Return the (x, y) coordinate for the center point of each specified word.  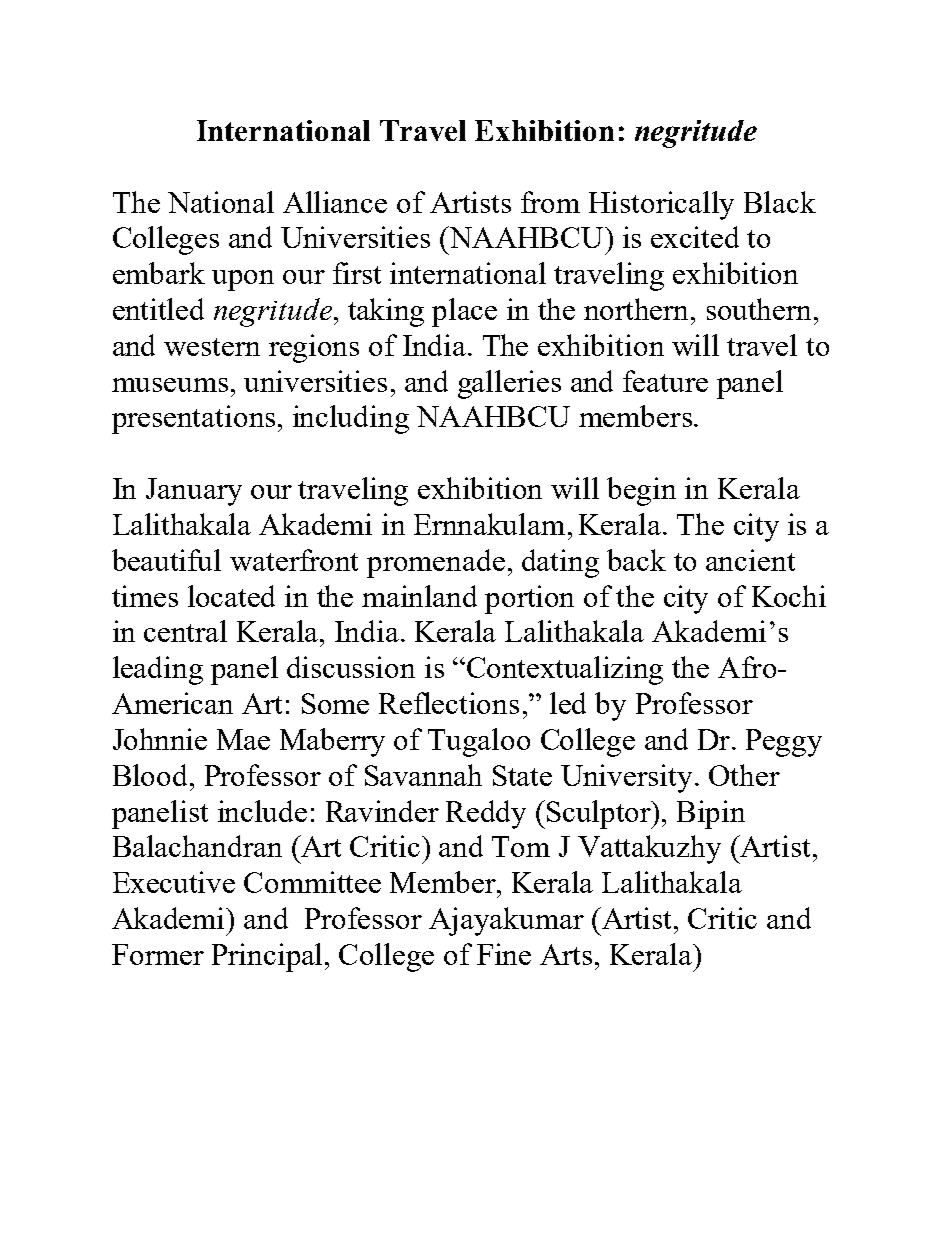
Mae (243, 739)
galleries (509, 384)
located (231, 596)
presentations (193, 419)
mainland (419, 596)
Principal (267, 957)
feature (665, 381)
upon (243, 280)
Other (744, 775)
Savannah (423, 775)
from (550, 202)
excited (695, 237)
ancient (750, 560)
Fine (504, 954)
